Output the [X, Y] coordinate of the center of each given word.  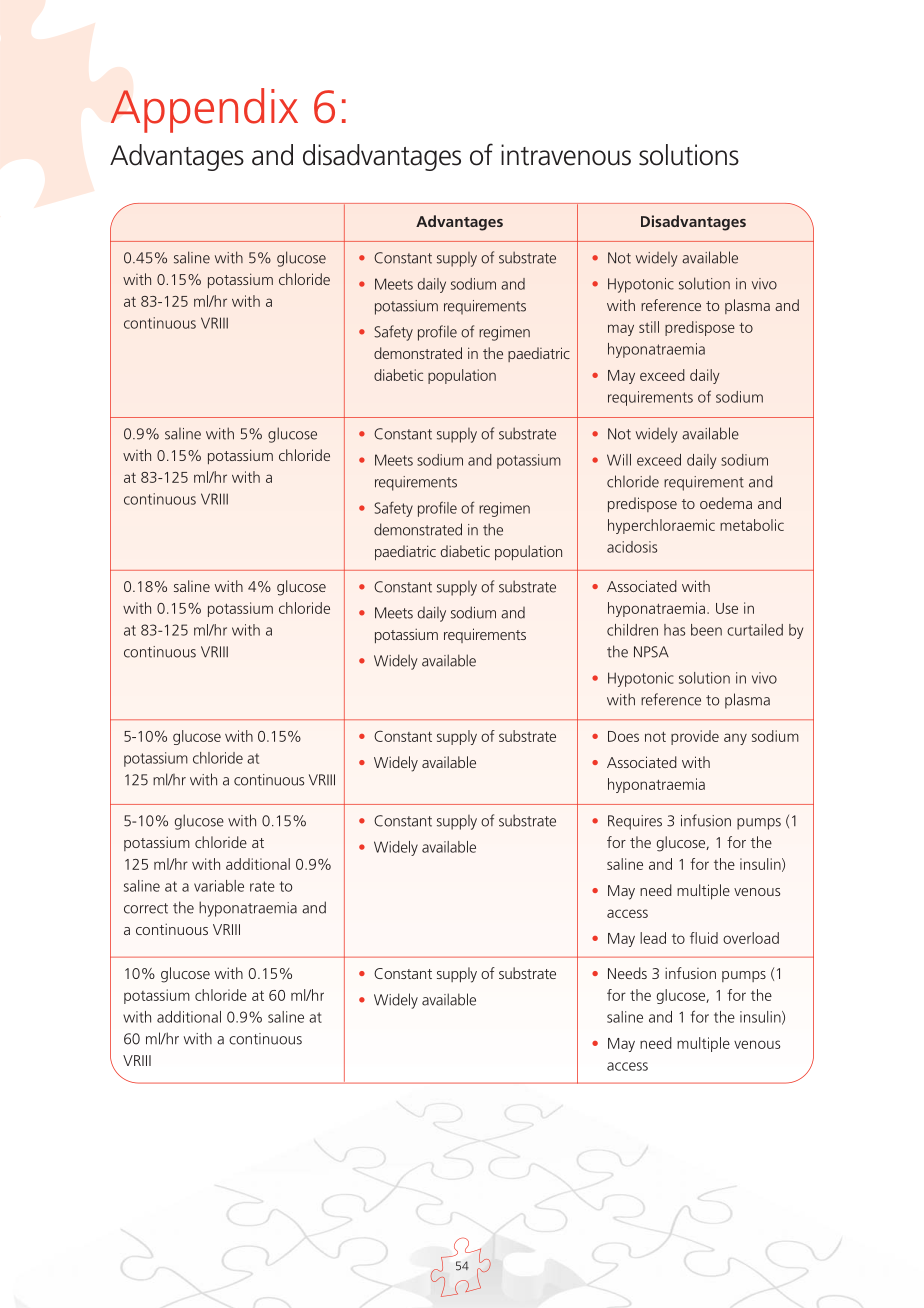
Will [619, 460]
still [649, 327]
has [674, 630]
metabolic [752, 525]
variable [219, 886]
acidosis [632, 547]
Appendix [204, 110]
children [632, 630]
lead [653, 938]
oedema [726, 503]
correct [146, 908]
